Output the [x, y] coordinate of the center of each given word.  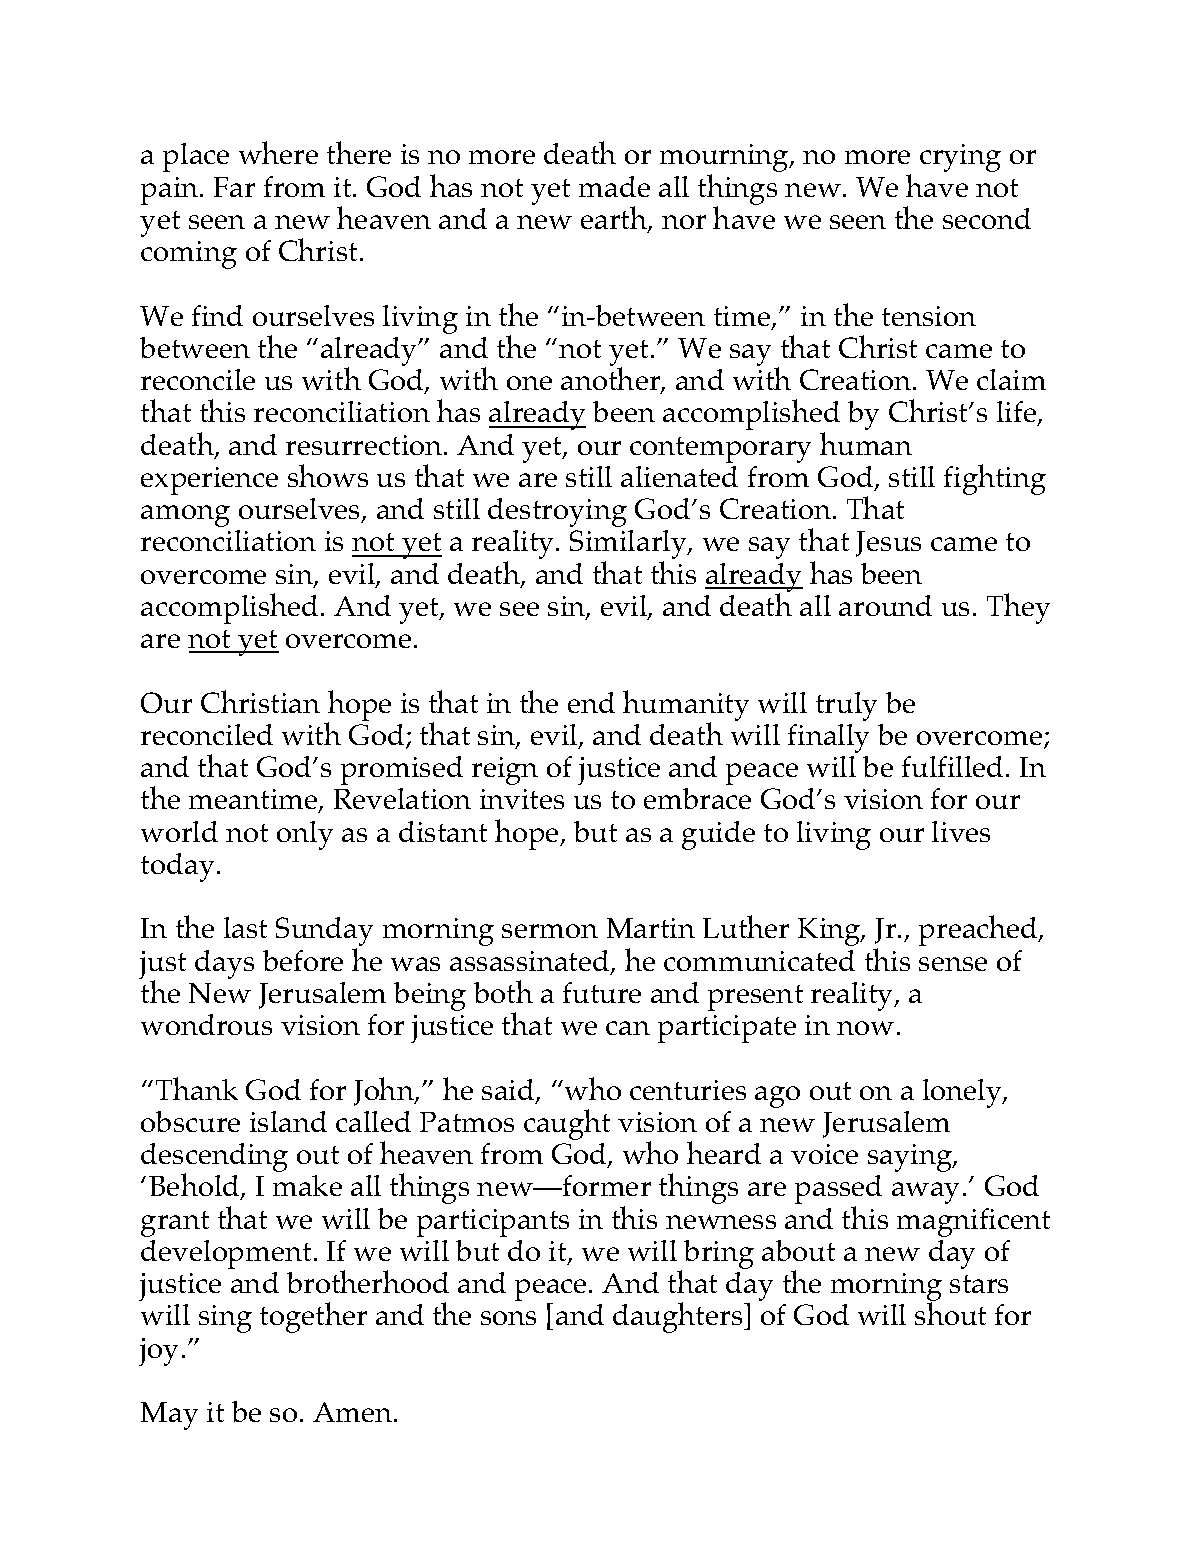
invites [522, 799]
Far [234, 187]
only [305, 835]
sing [225, 1319]
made [614, 186]
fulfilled [952, 766]
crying [960, 158]
